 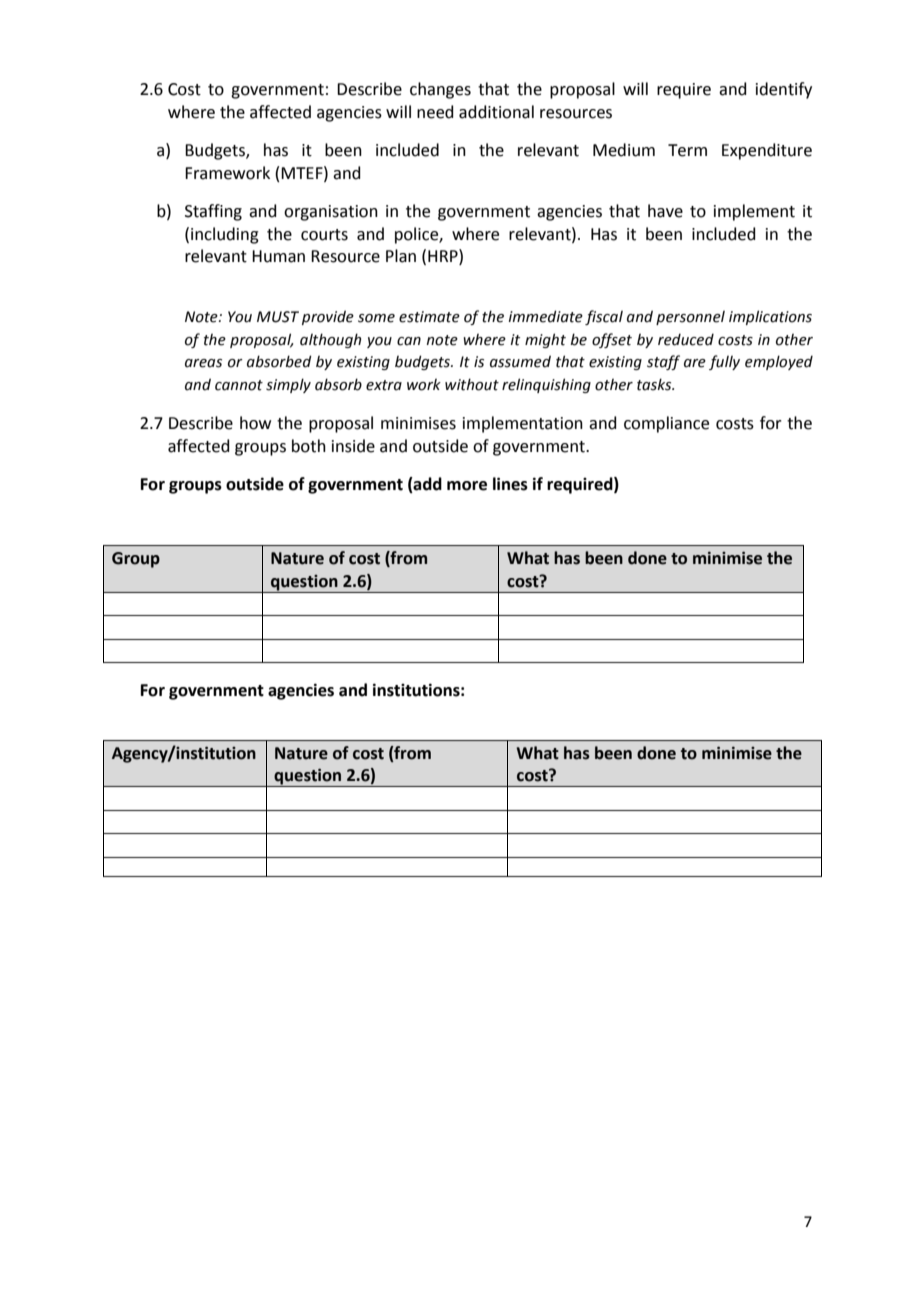 What do you see at coordinates (330, 340) in the document?
I see `although` at bounding box center [330, 340].
